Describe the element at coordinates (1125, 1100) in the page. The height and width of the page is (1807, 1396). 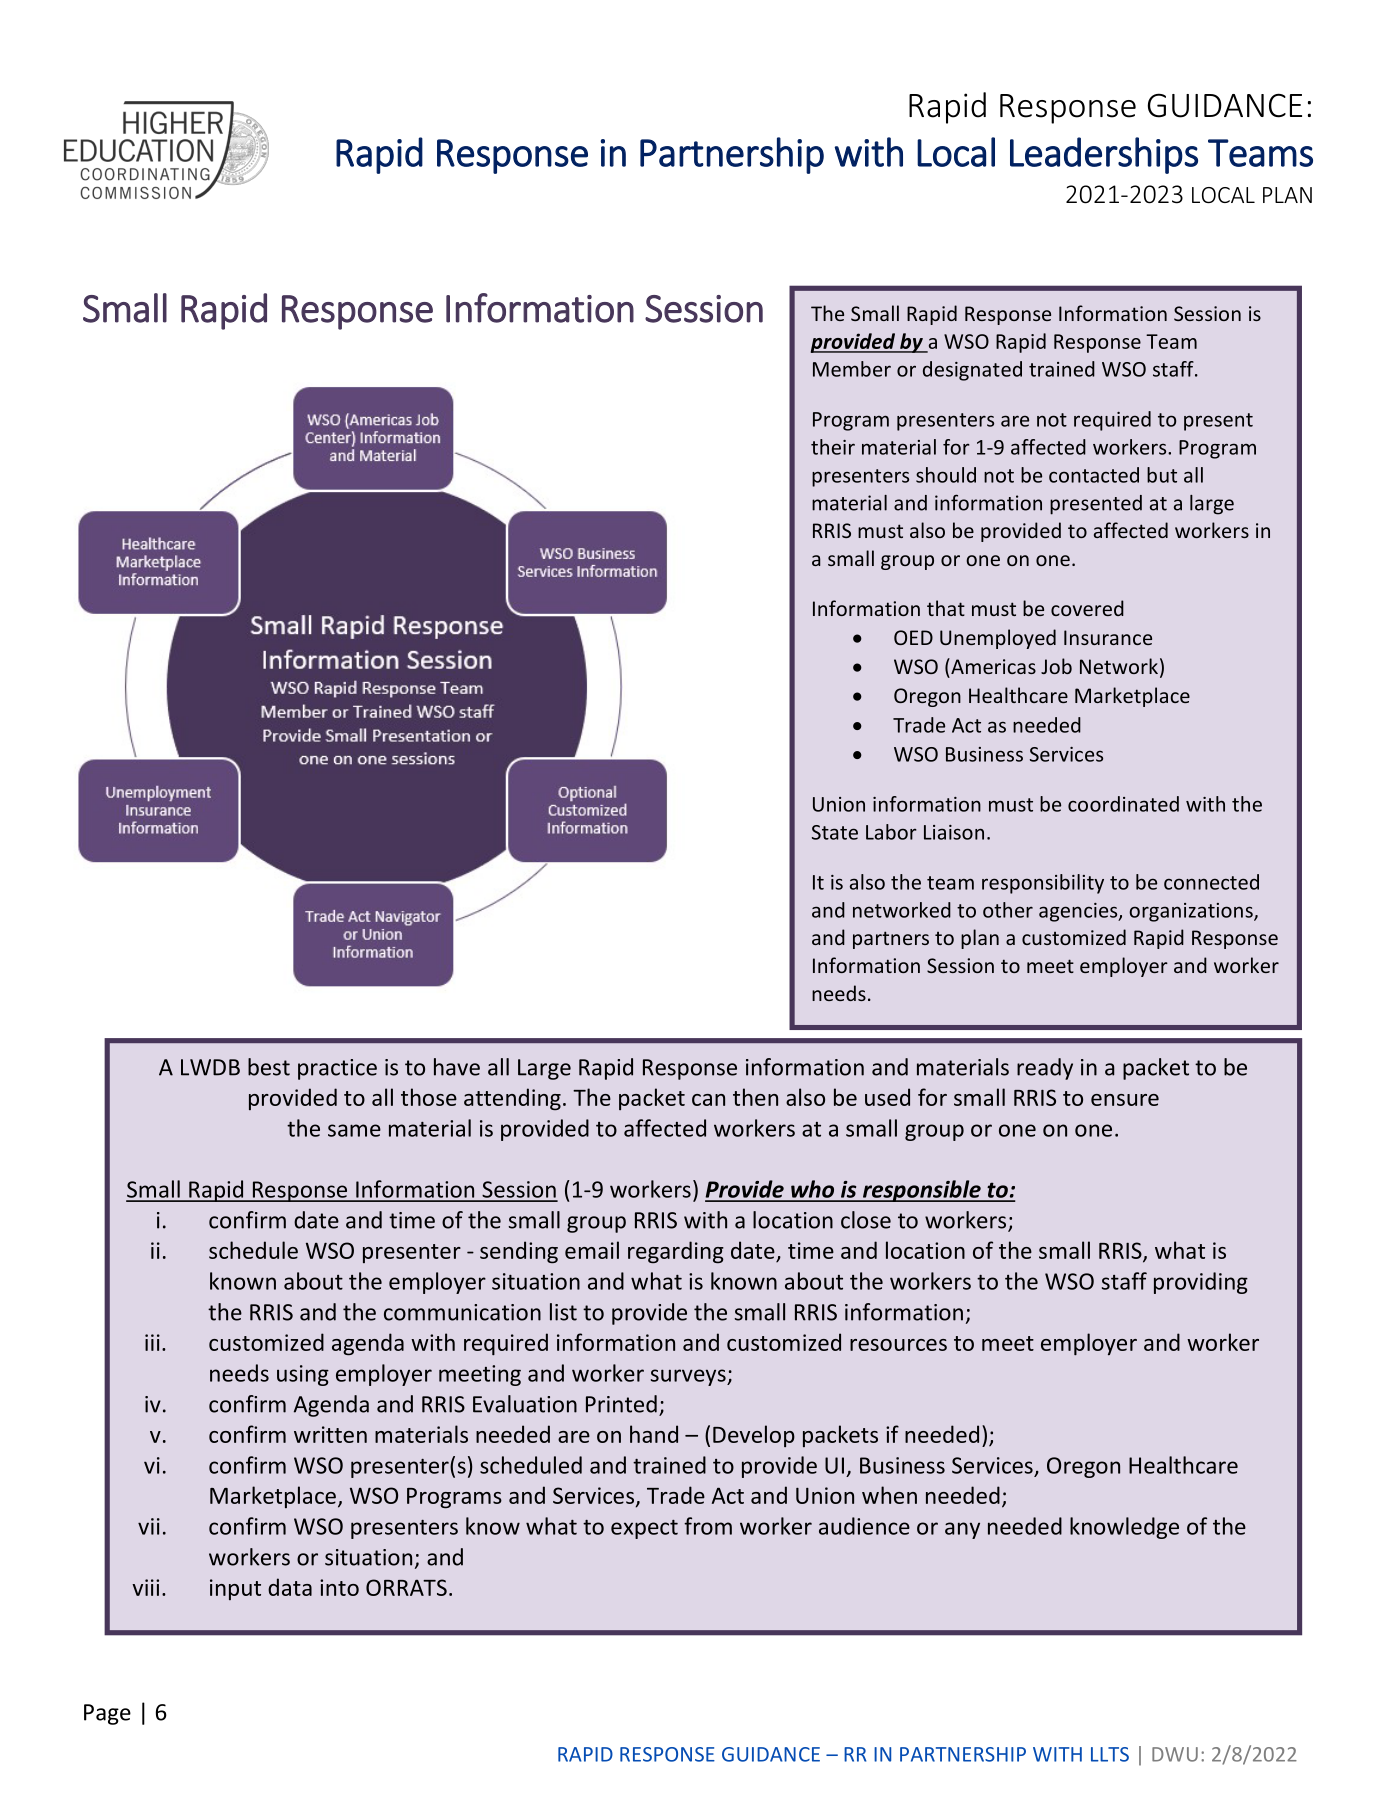
I see `ensure` at that location.
